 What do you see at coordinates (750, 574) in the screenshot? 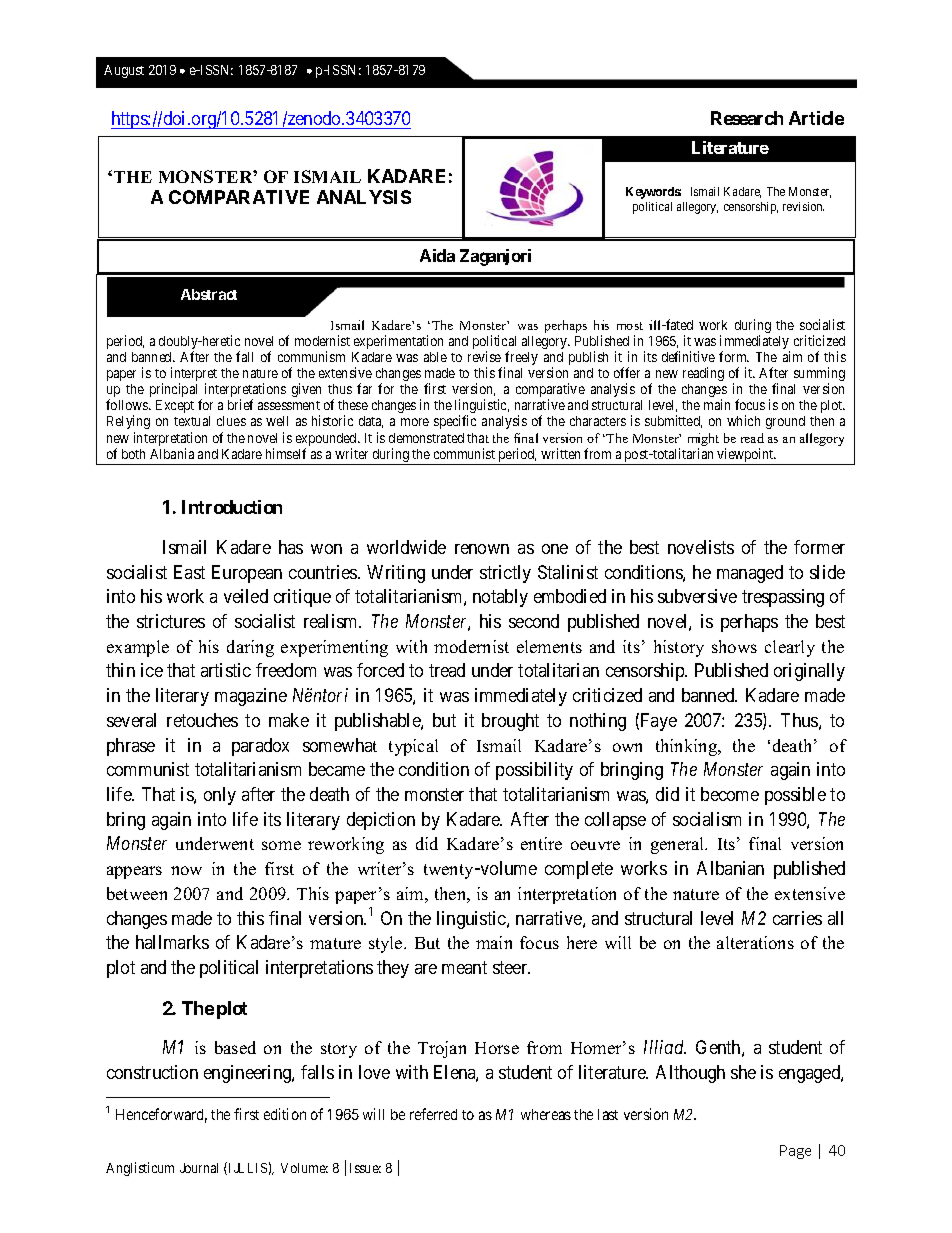
I see `managed` at bounding box center [750, 574].
